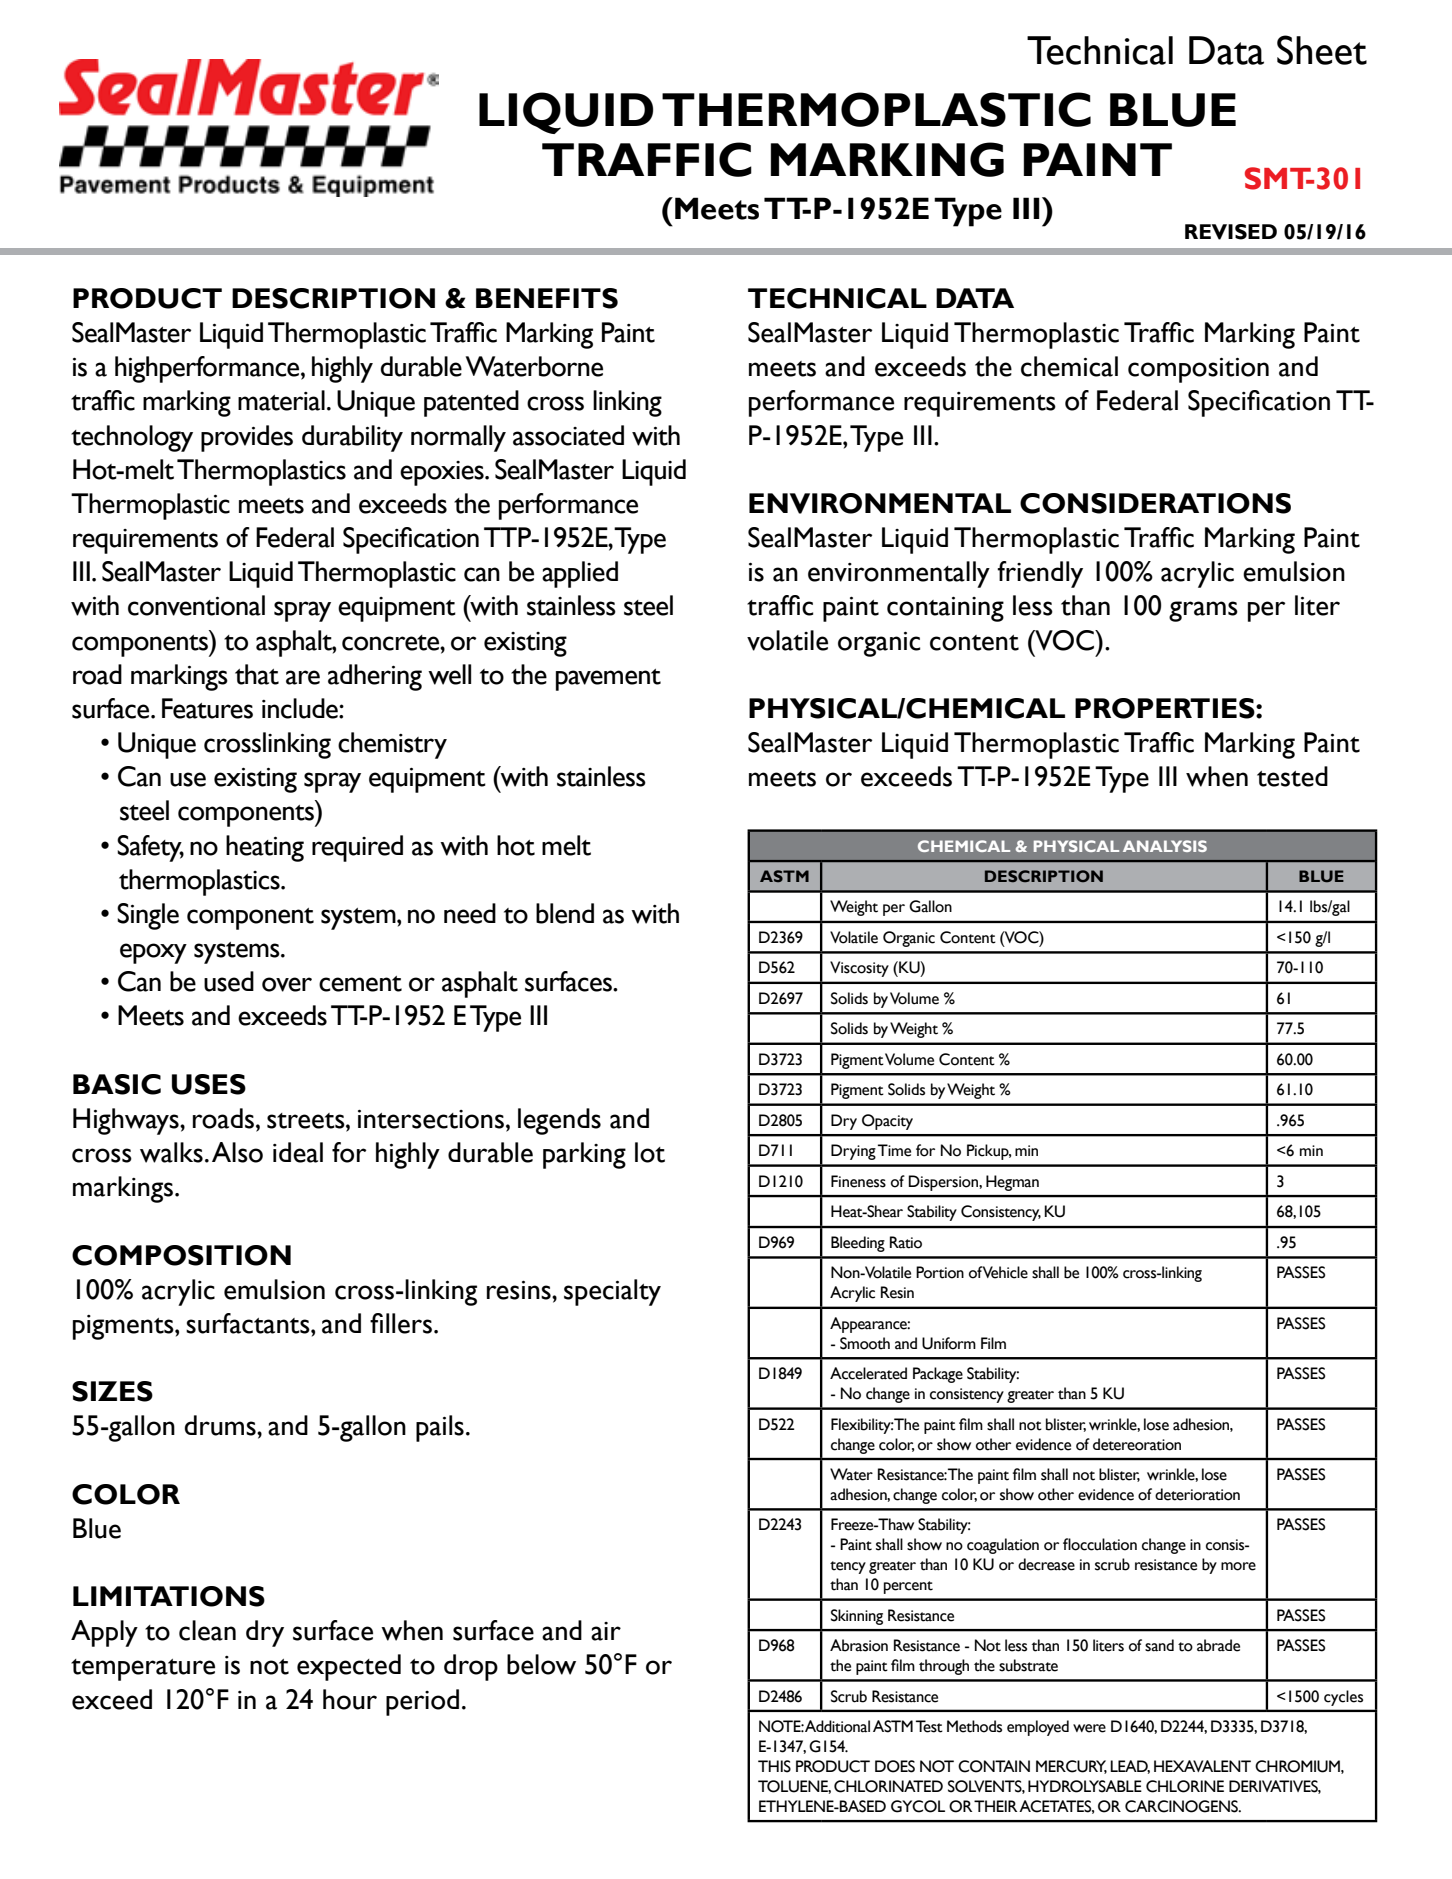 This page has height=1879, width=1452. Describe the element at coordinates (471, 403) in the page. I see `patented` at that location.
